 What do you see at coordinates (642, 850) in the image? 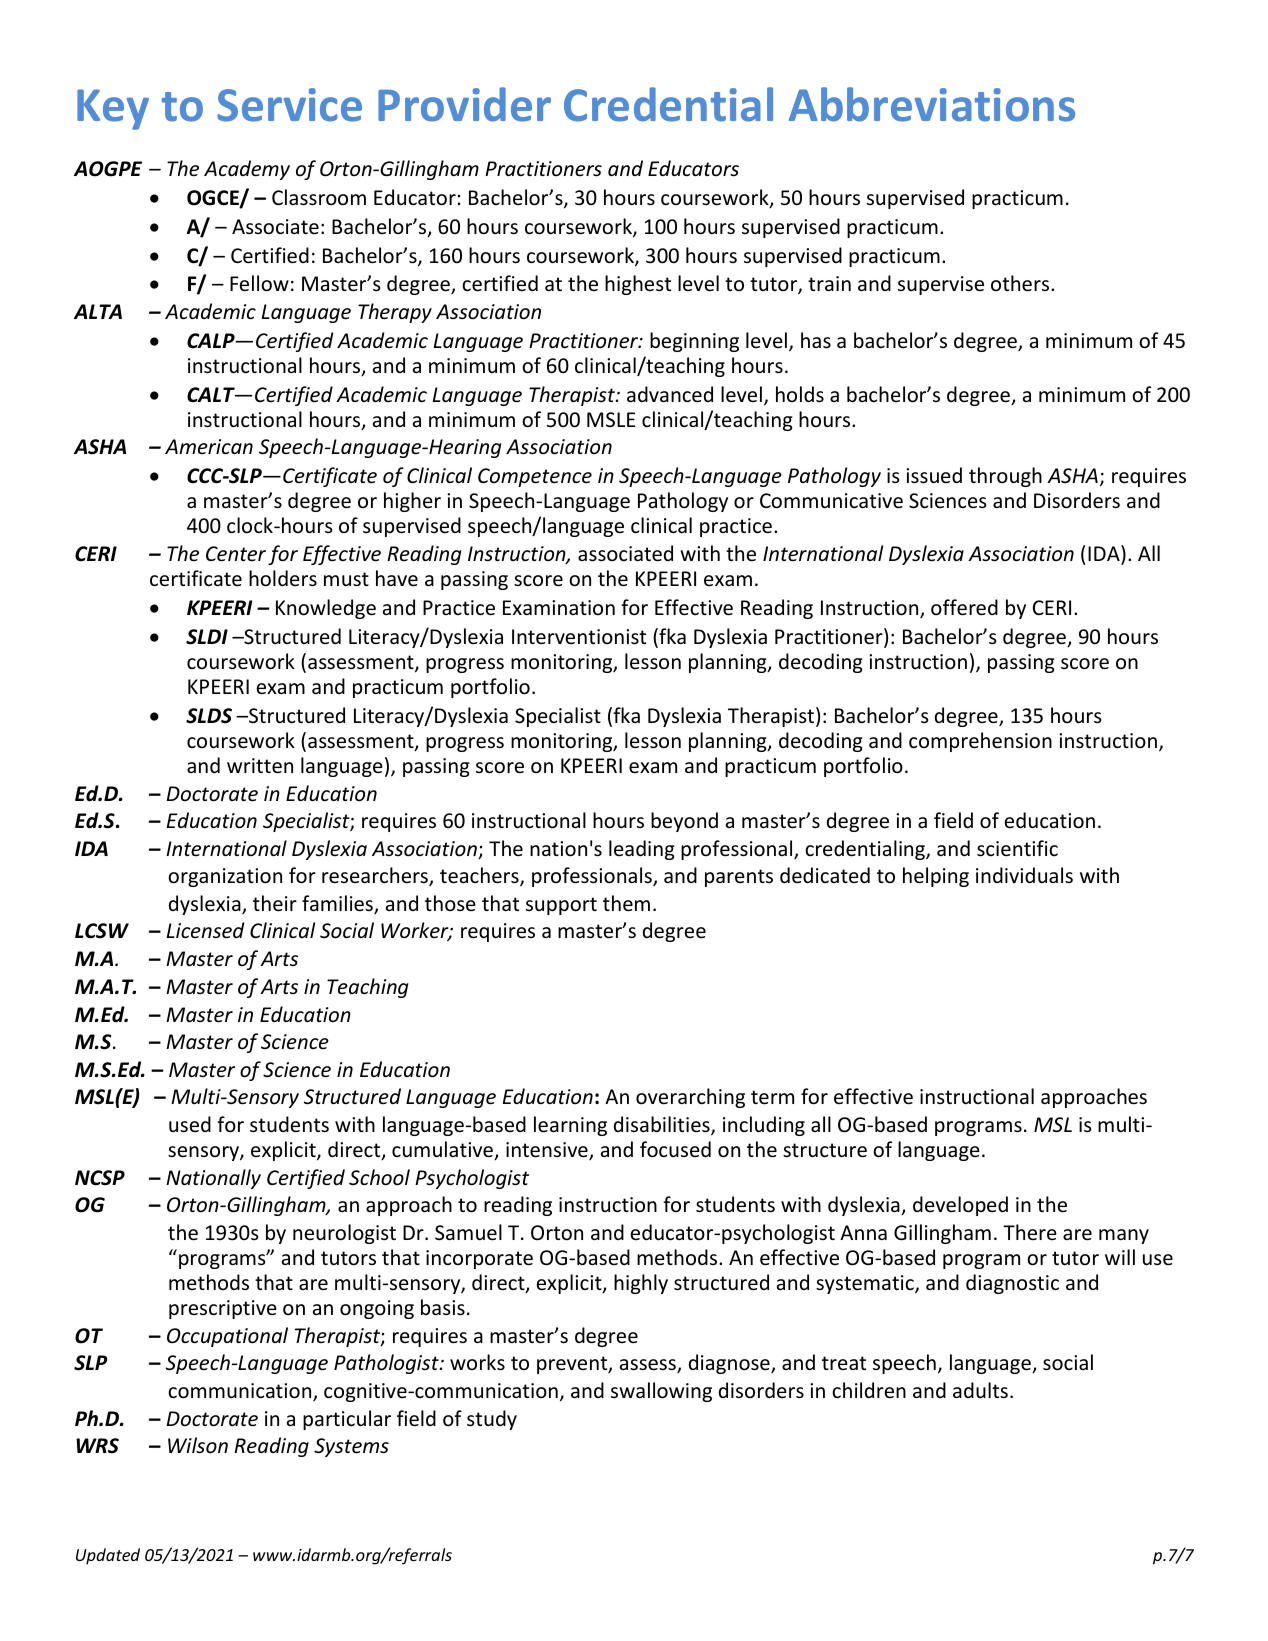
I see `leading` at bounding box center [642, 850].
